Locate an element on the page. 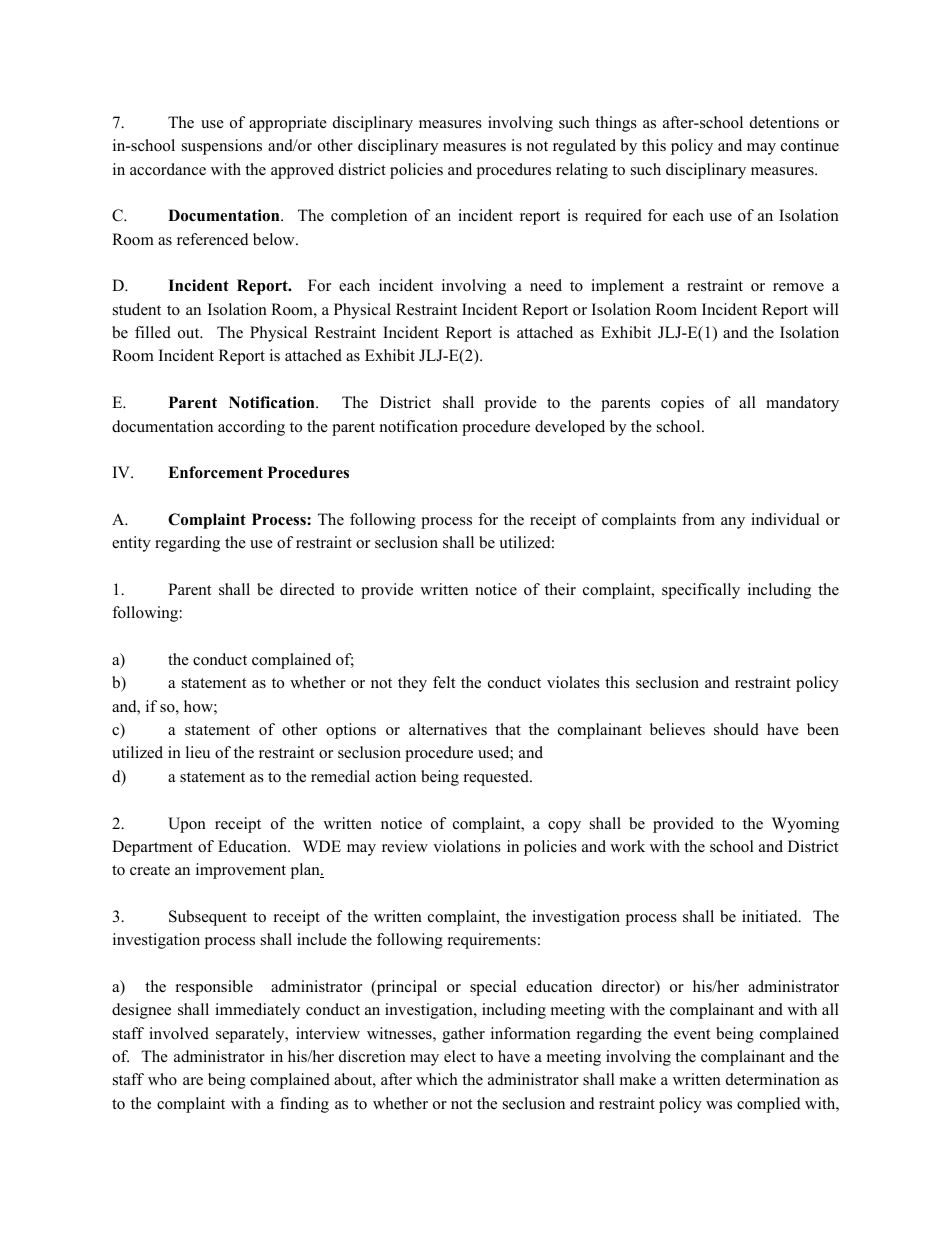 The image size is (952, 1233). Enforcement is located at coordinates (215, 472).
